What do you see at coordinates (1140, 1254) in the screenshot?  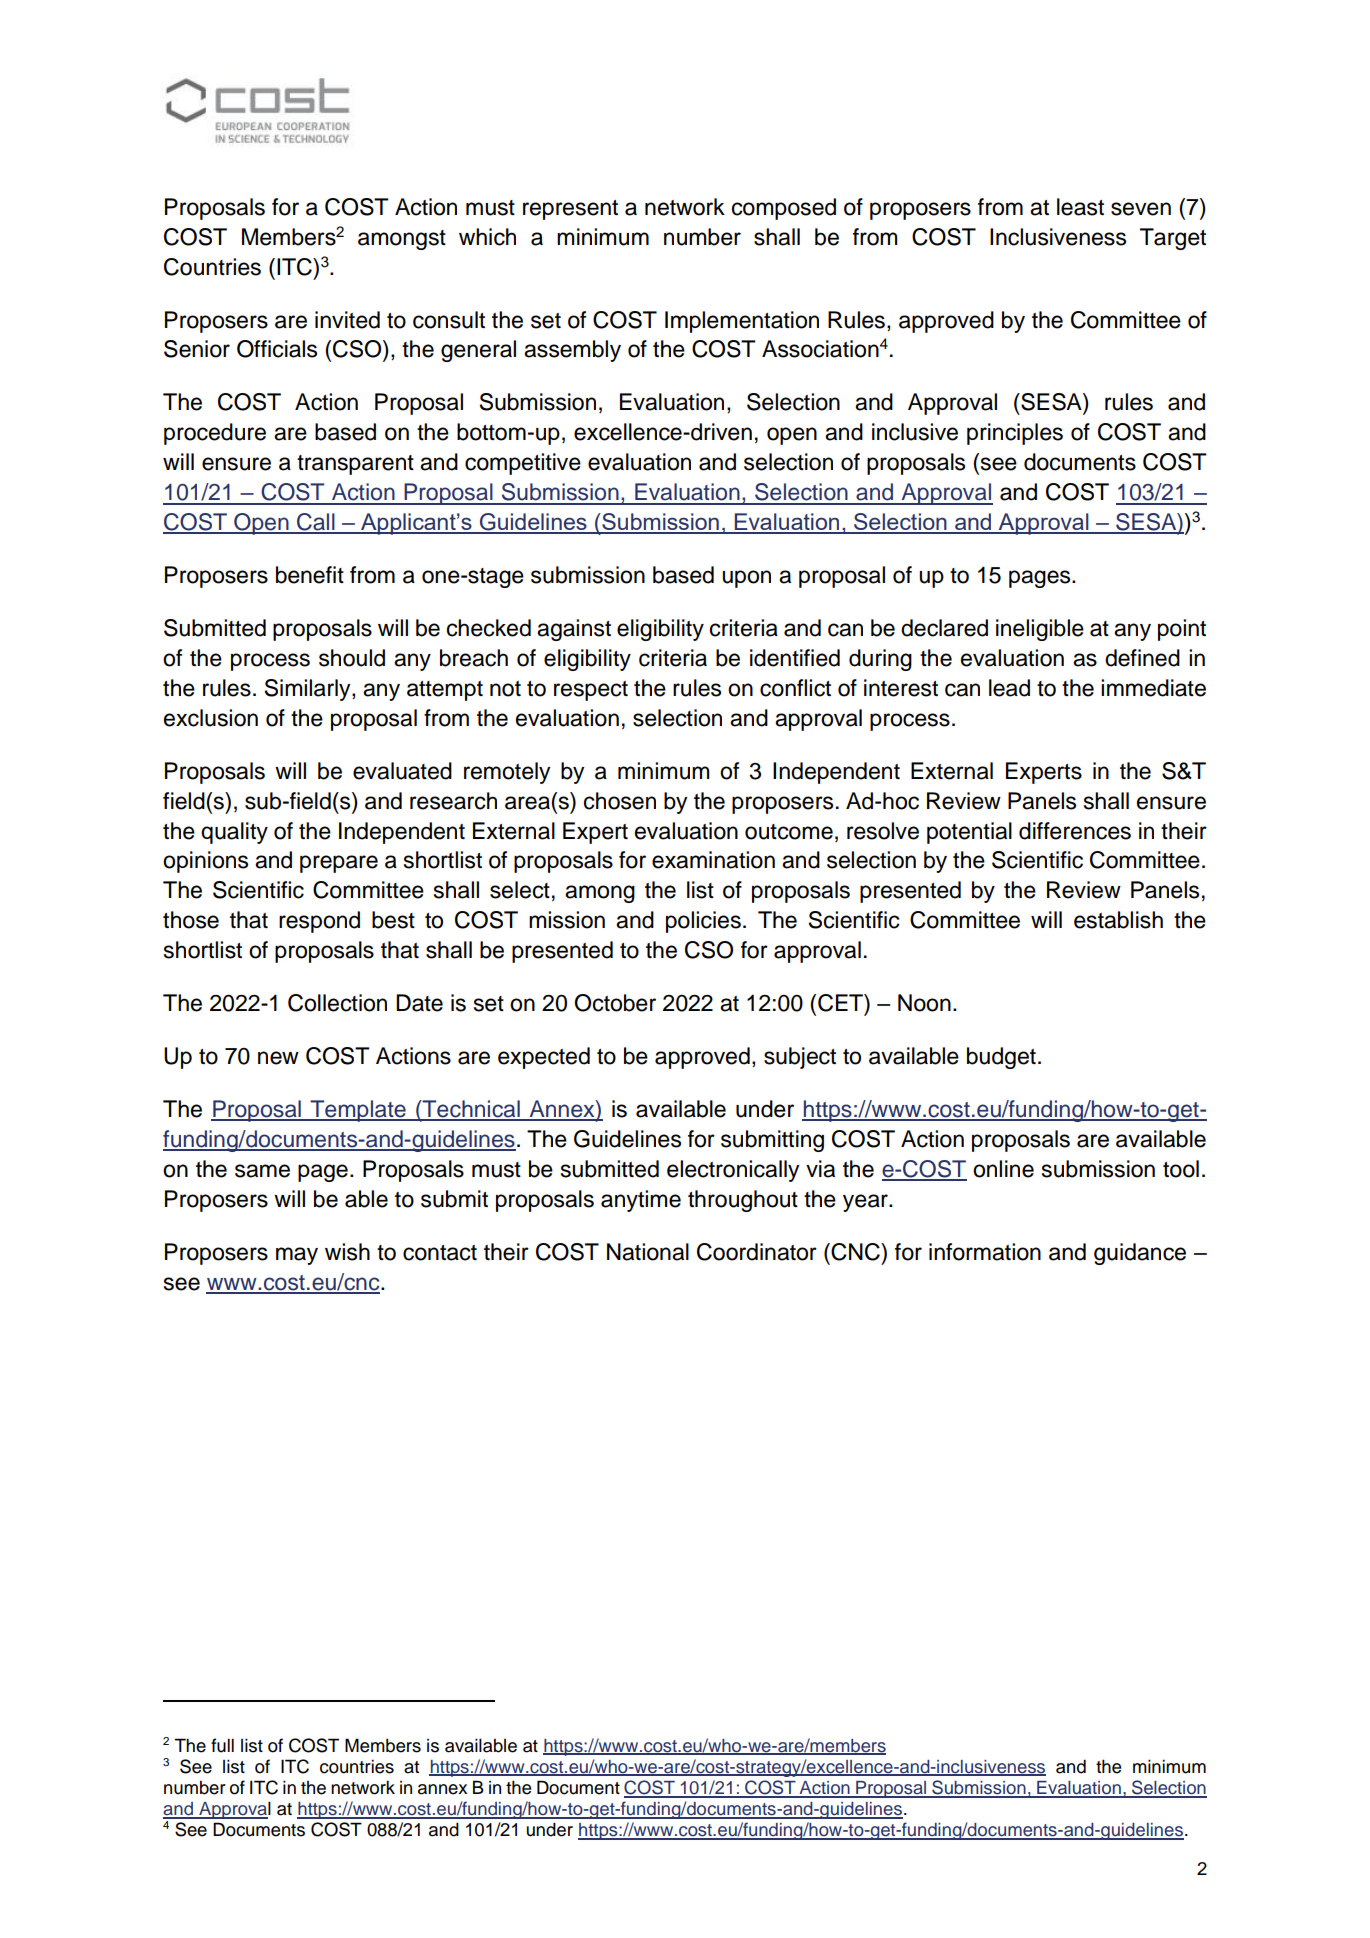 I see `guidance` at bounding box center [1140, 1254].
